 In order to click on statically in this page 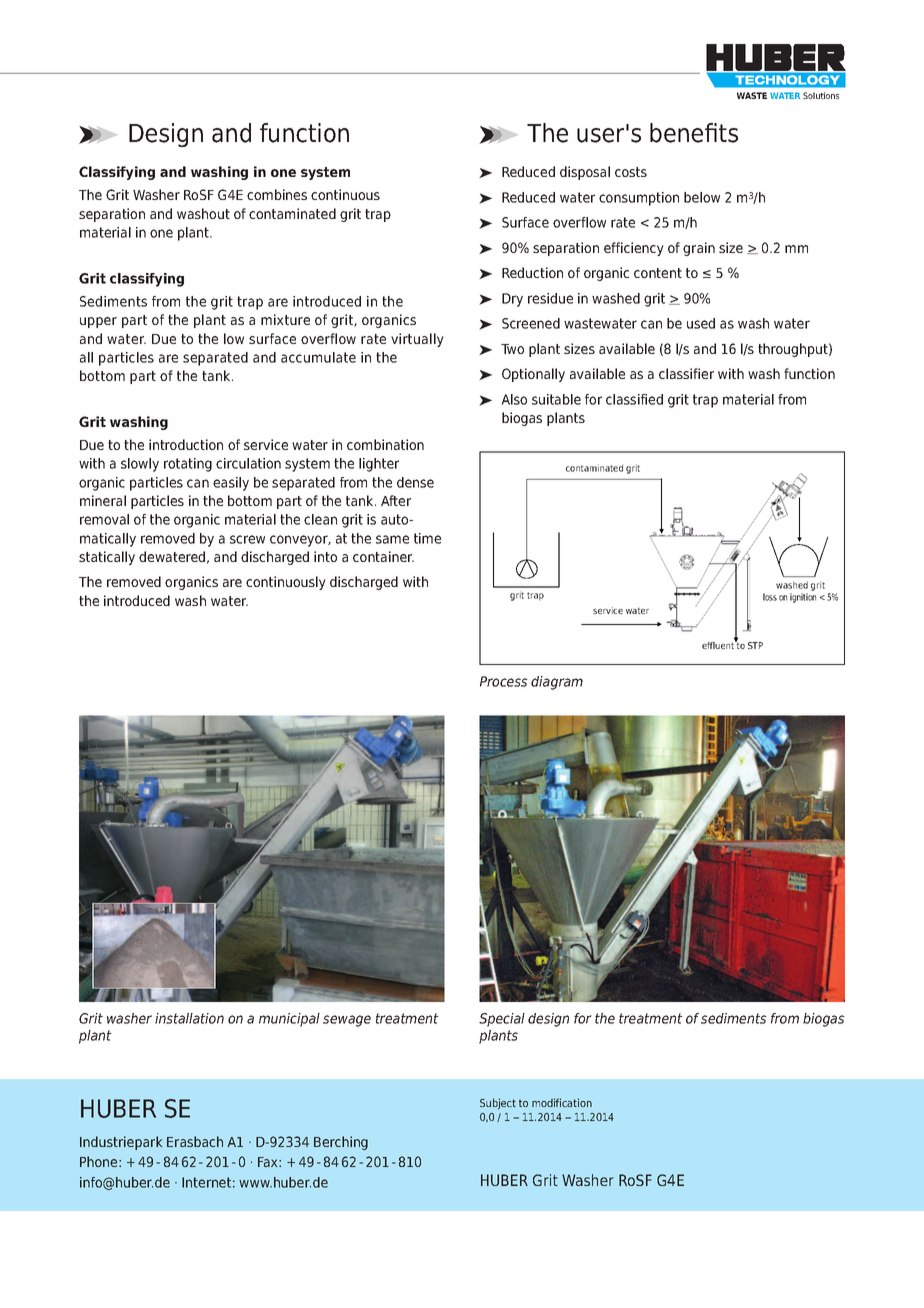, I will do `click(107, 558)`.
